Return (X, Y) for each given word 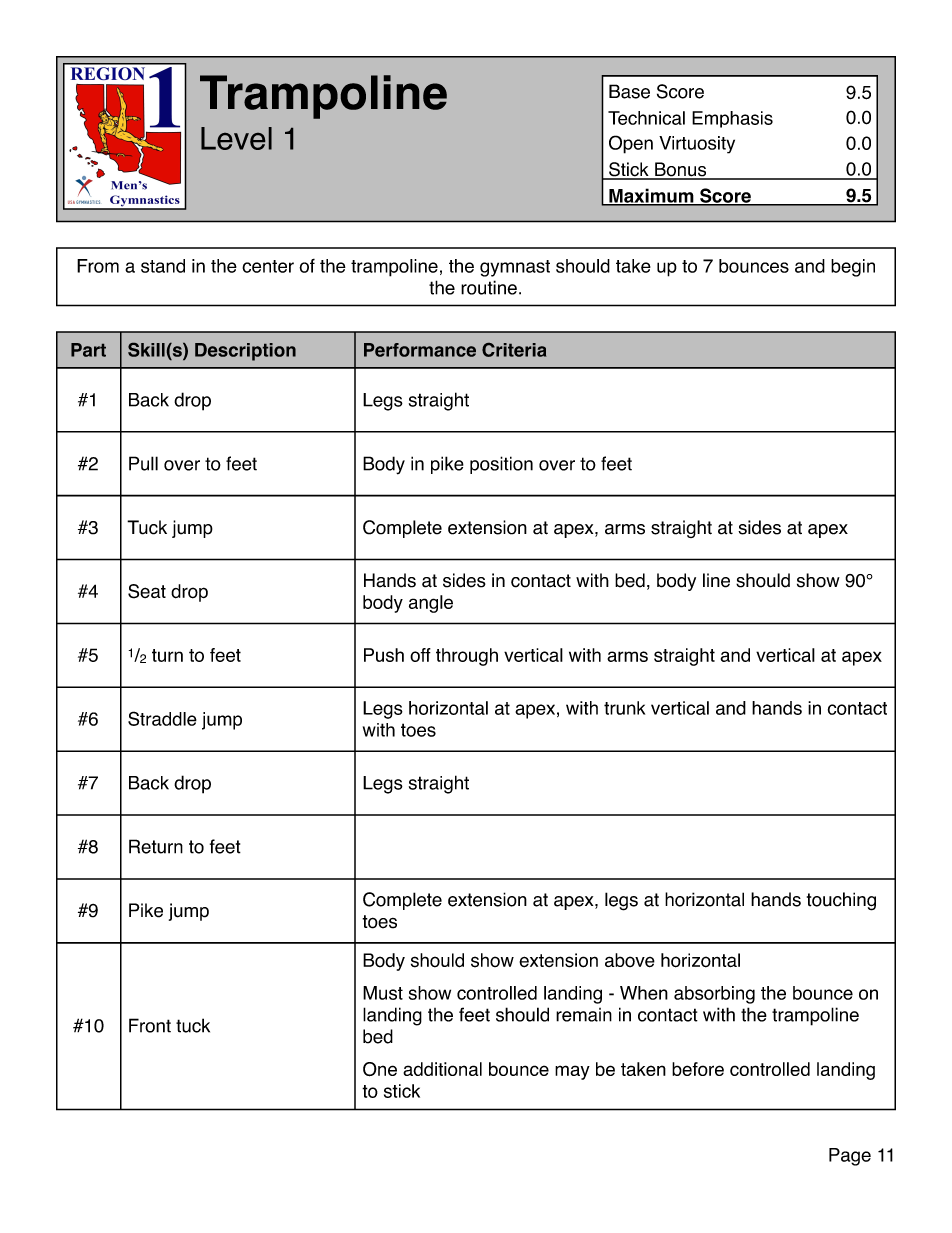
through (467, 657)
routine (489, 287)
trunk (624, 708)
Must (383, 993)
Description (245, 352)
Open (631, 144)
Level (236, 138)
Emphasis (732, 119)
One (380, 1069)
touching (841, 901)
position (501, 465)
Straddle (162, 718)
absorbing (714, 995)
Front (150, 1025)
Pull (143, 463)
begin (853, 268)
